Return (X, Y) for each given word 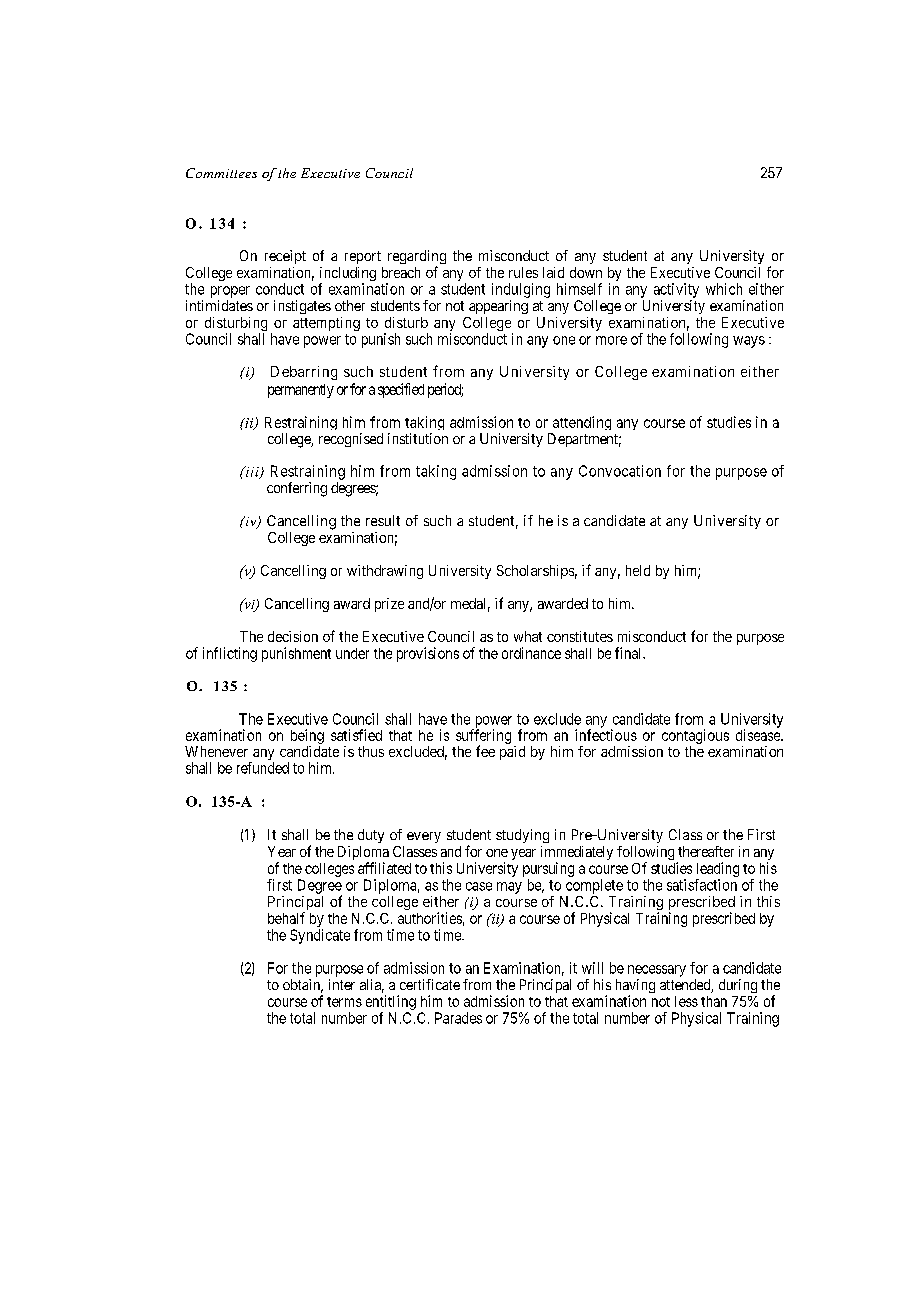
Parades (458, 1018)
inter (342, 984)
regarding (417, 258)
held (638, 570)
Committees (221, 173)
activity (676, 290)
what (528, 636)
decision (293, 636)
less (686, 1001)
